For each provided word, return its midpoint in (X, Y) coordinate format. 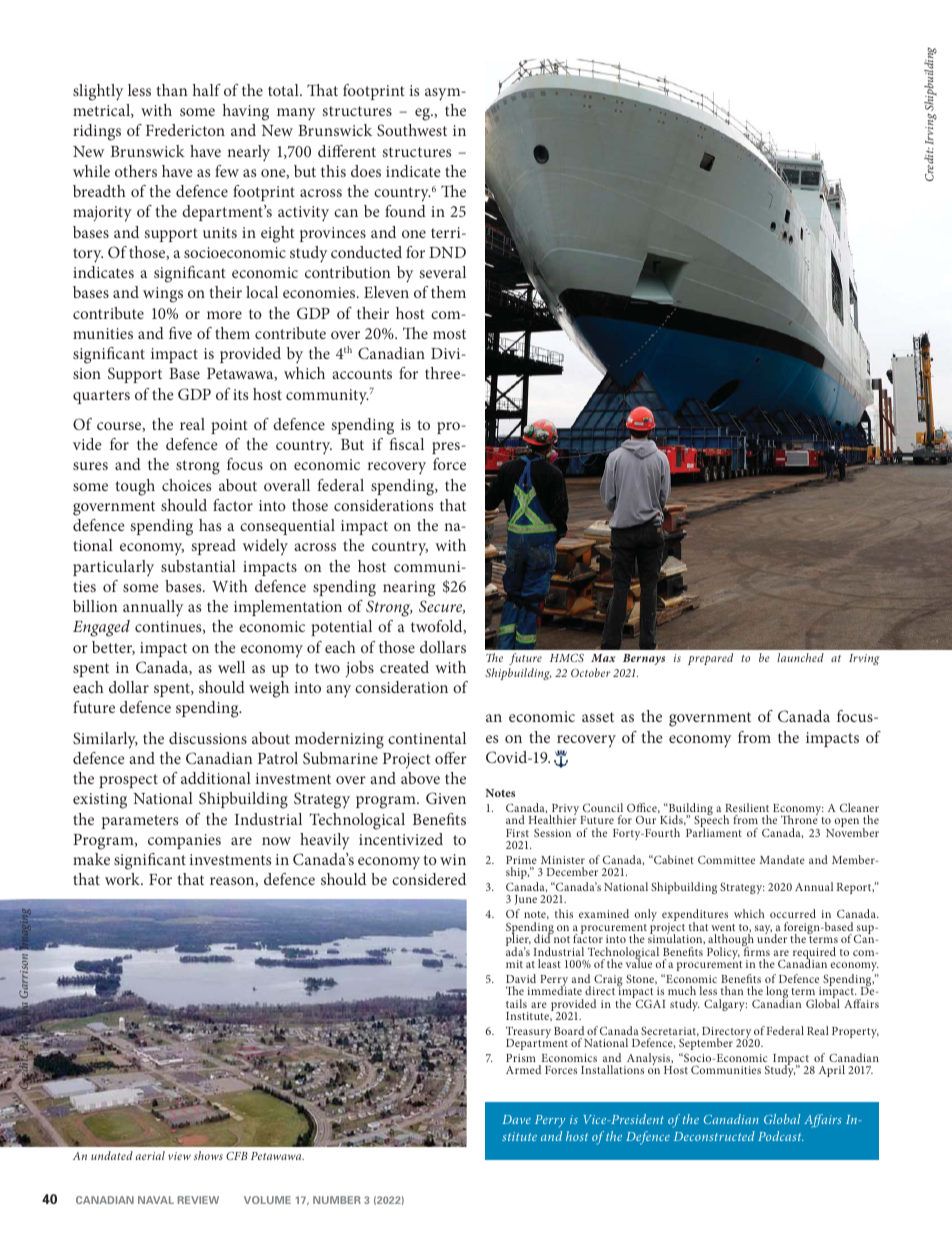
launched (800, 657)
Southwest (412, 130)
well (231, 667)
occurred (793, 913)
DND (447, 252)
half (207, 90)
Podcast (781, 1136)
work (123, 879)
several (442, 272)
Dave (516, 1119)
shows (208, 1155)
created (404, 667)
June (526, 900)
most (449, 334)
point (229, 426)
